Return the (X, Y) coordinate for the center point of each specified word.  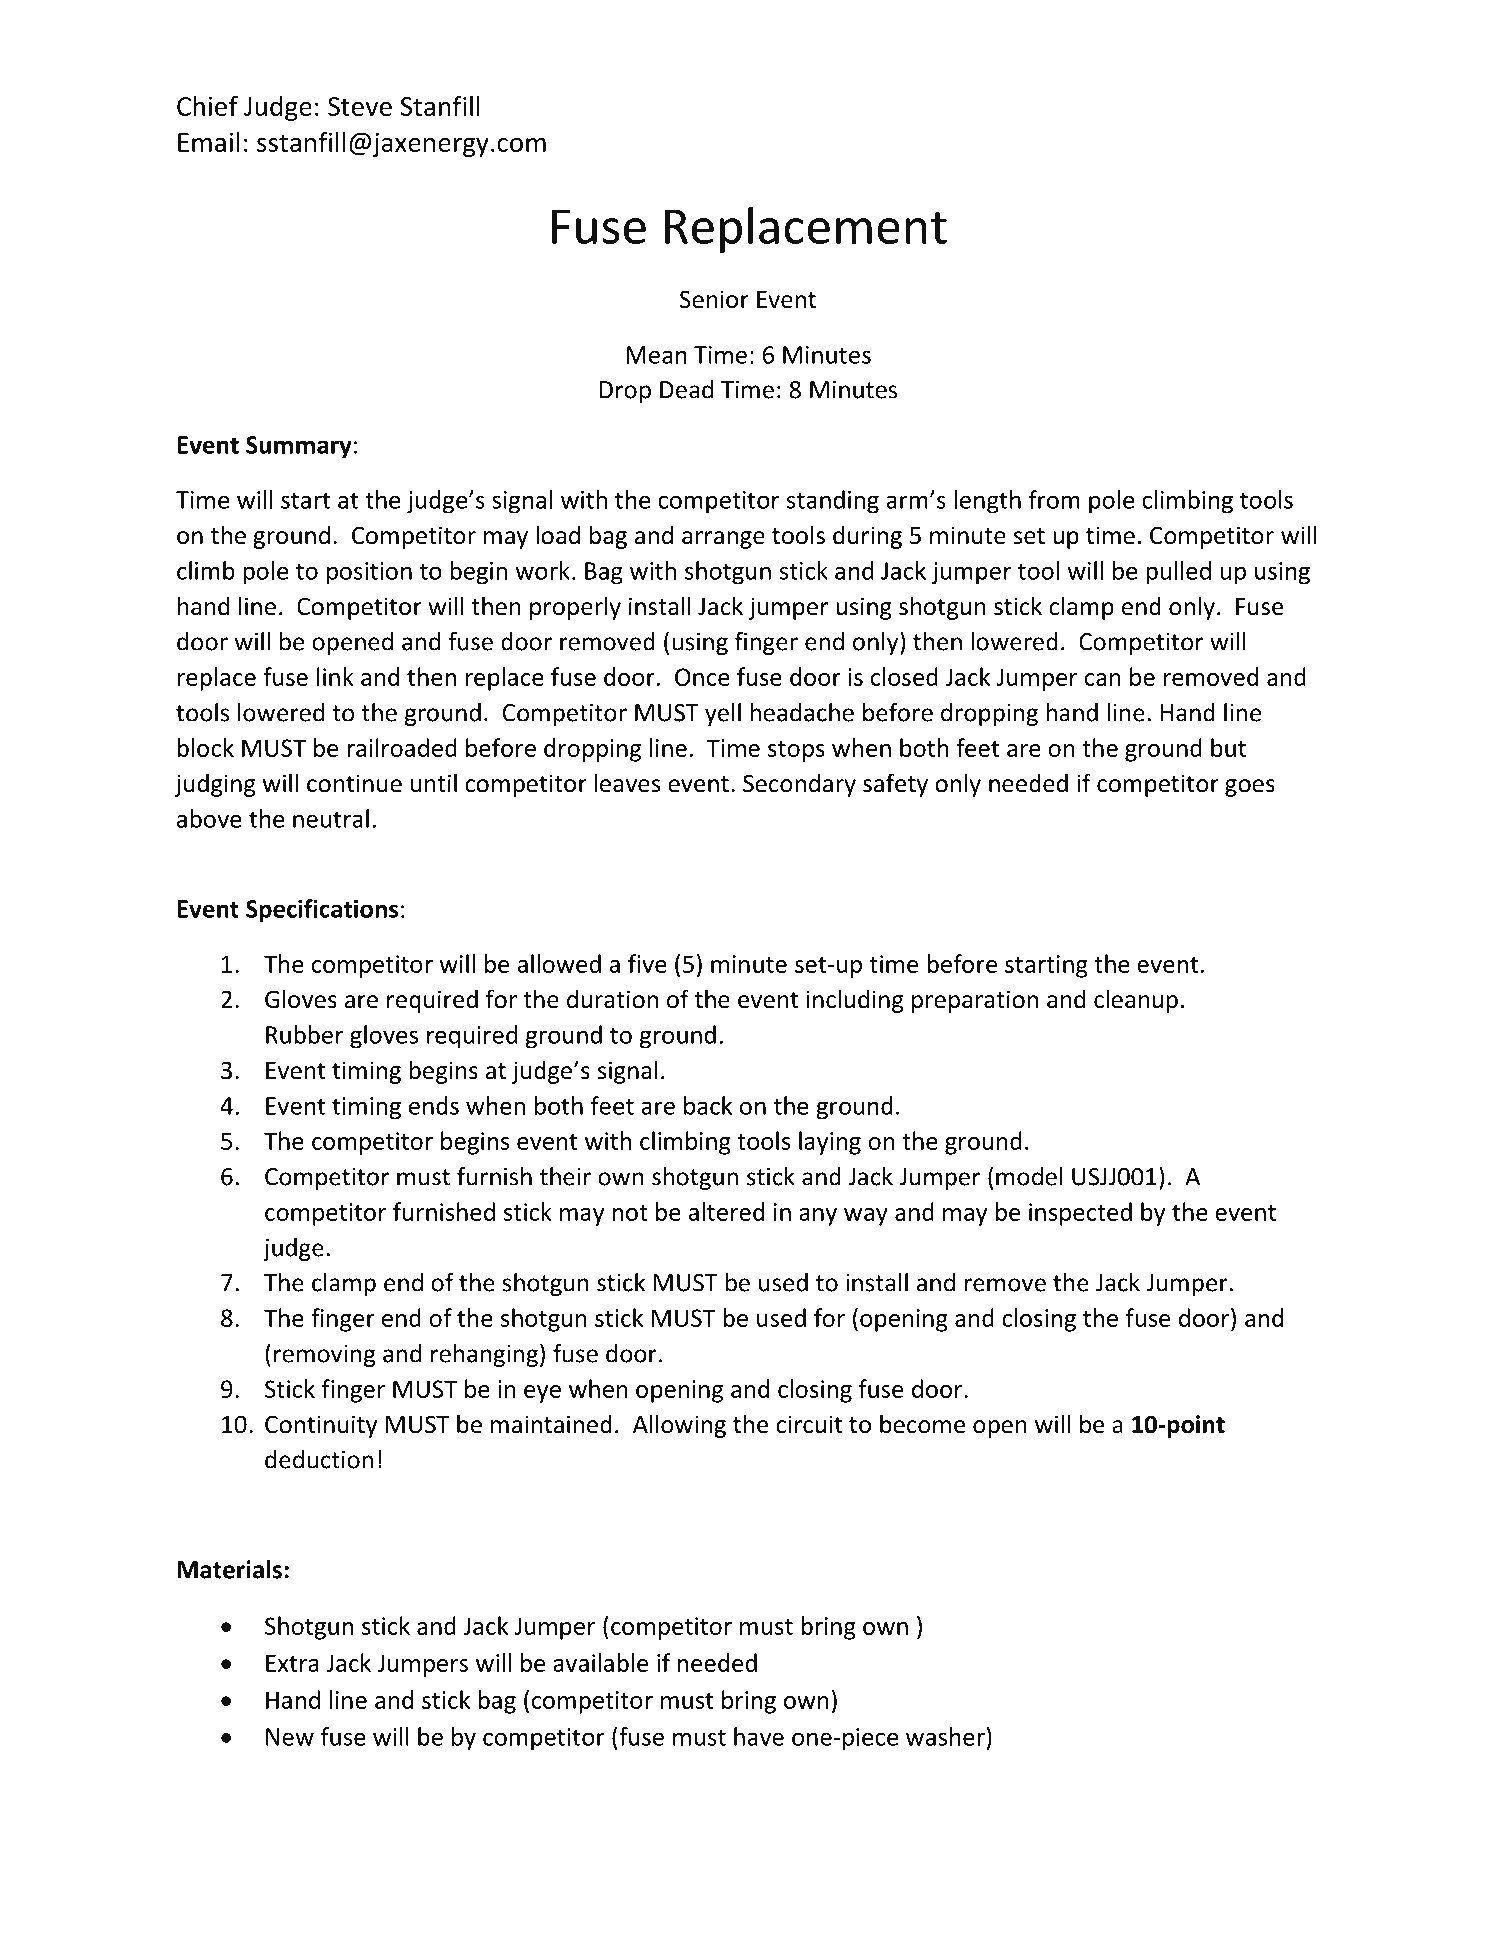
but (1228, 747)
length (987, 502)
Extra (292, 1663)
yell (723, 714)
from (1054, 499)
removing (324, 1356)
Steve (360, 106)
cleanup (1136, 1001)
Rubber (304, 1034)
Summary (299, 447)
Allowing (679, 1426)
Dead (686, 389)
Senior (714, 299)
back (708, 1105)
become (922, 1424)
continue (354, 783)
